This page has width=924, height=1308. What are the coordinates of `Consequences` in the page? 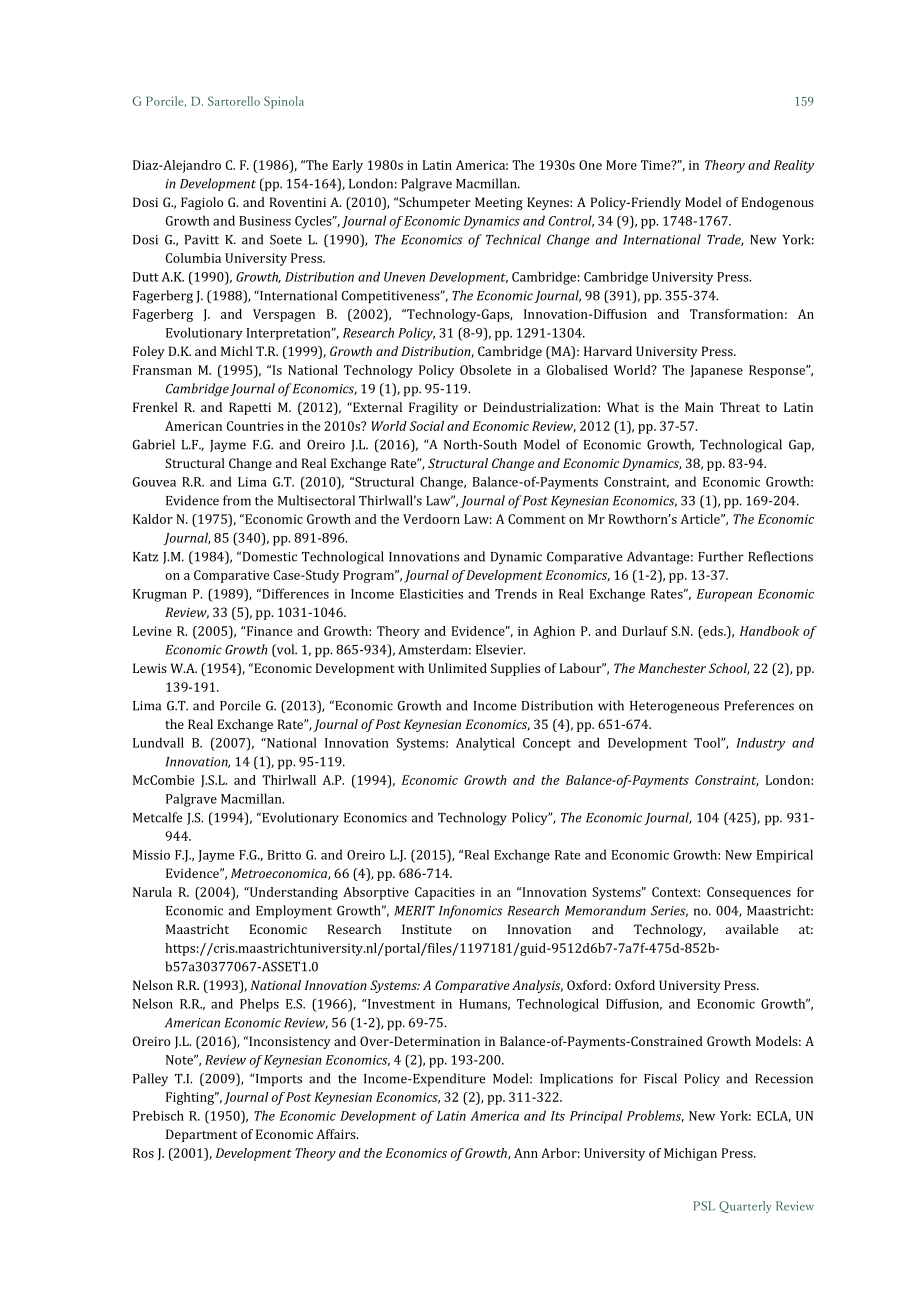 It's located at (749, 893).
